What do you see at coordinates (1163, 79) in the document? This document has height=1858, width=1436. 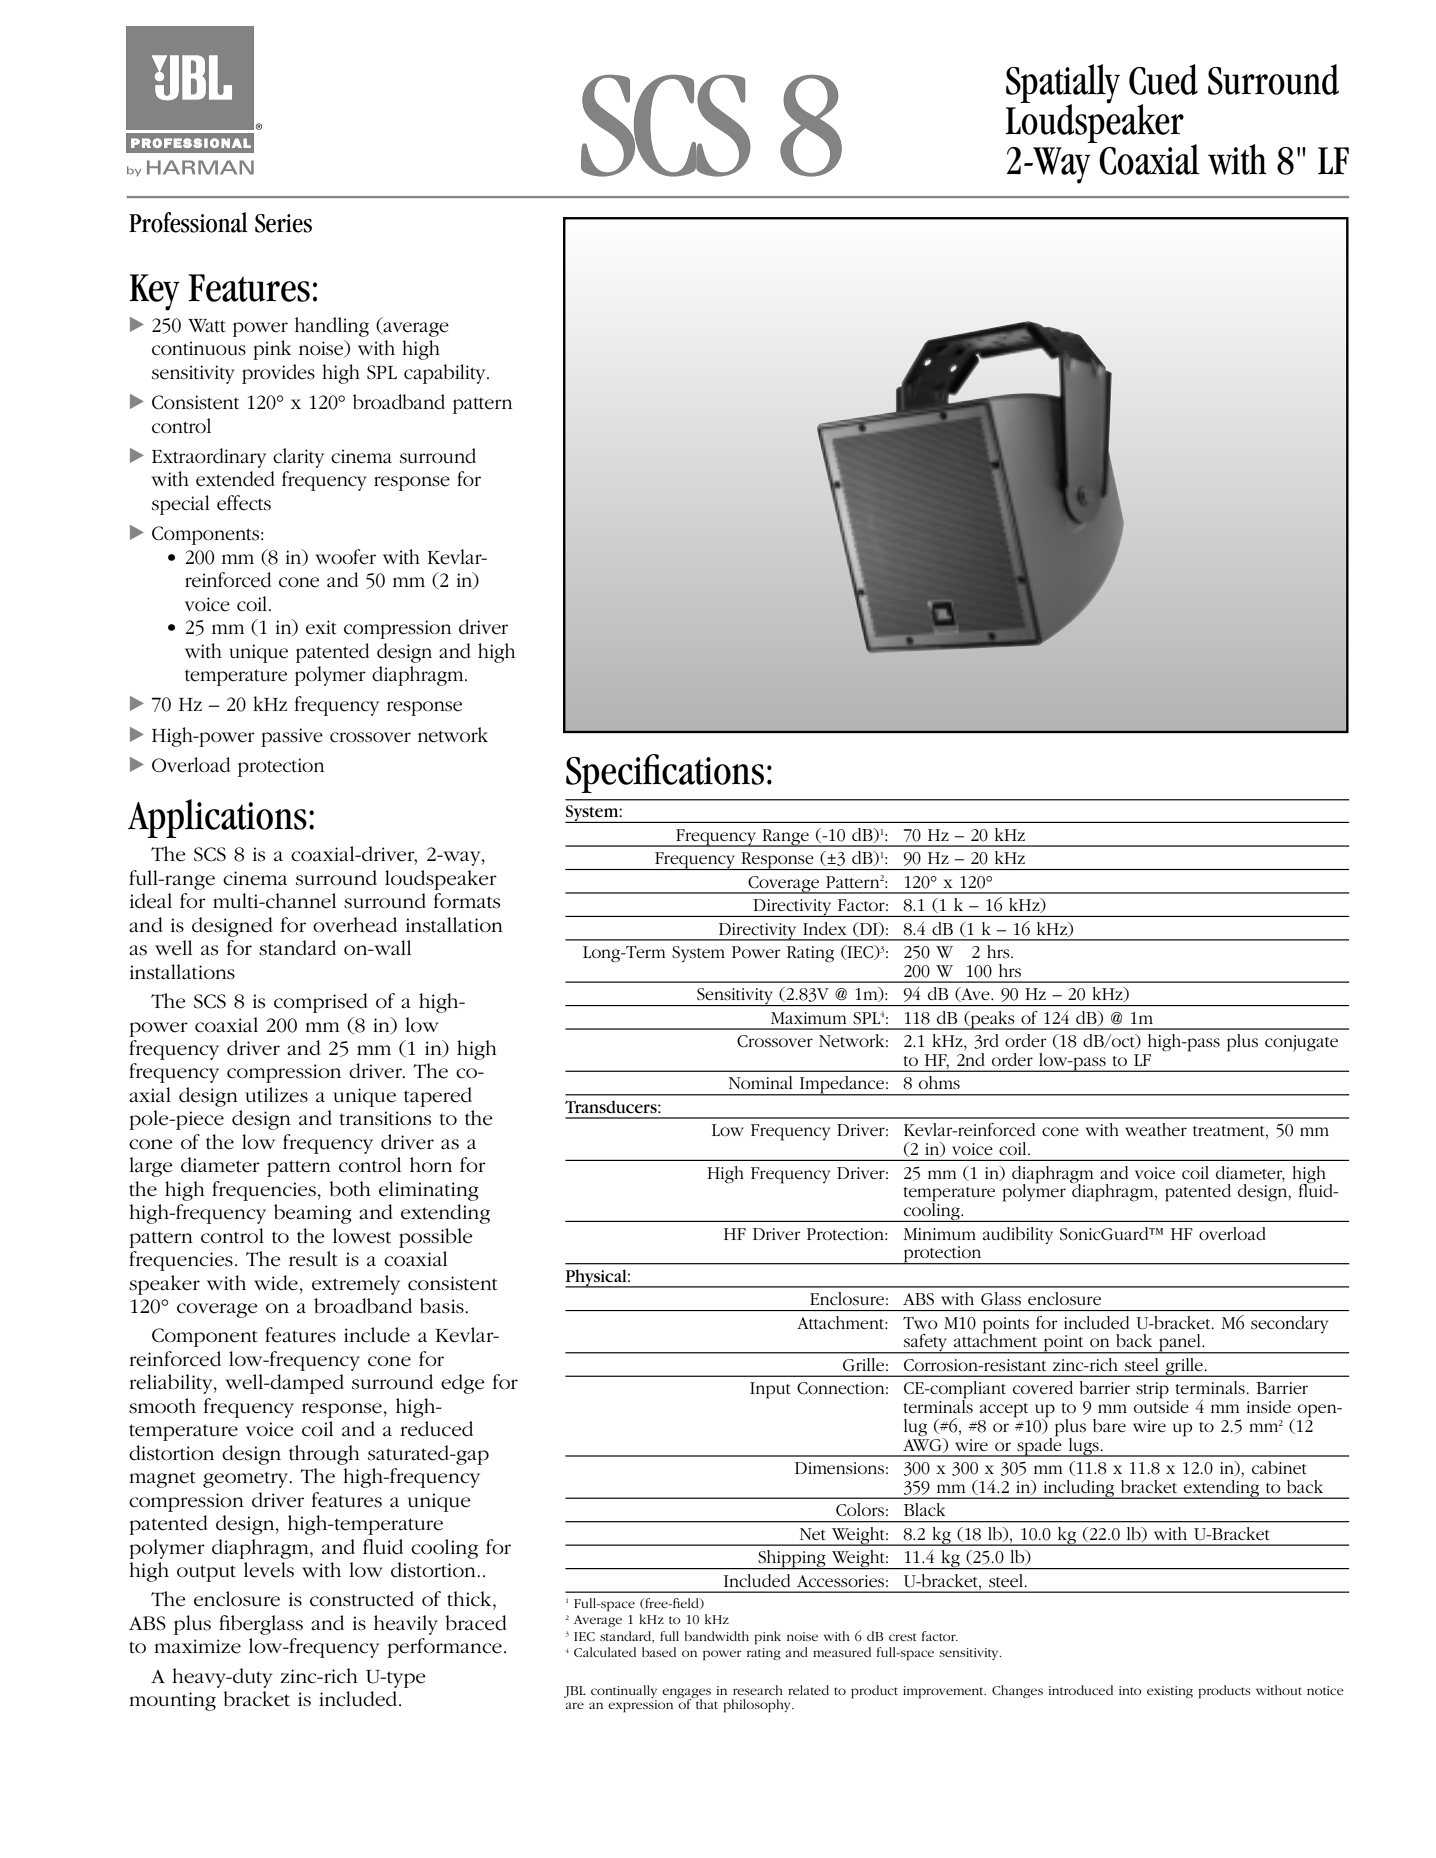 I see `Cued` at bounding box center [1163, 79].
